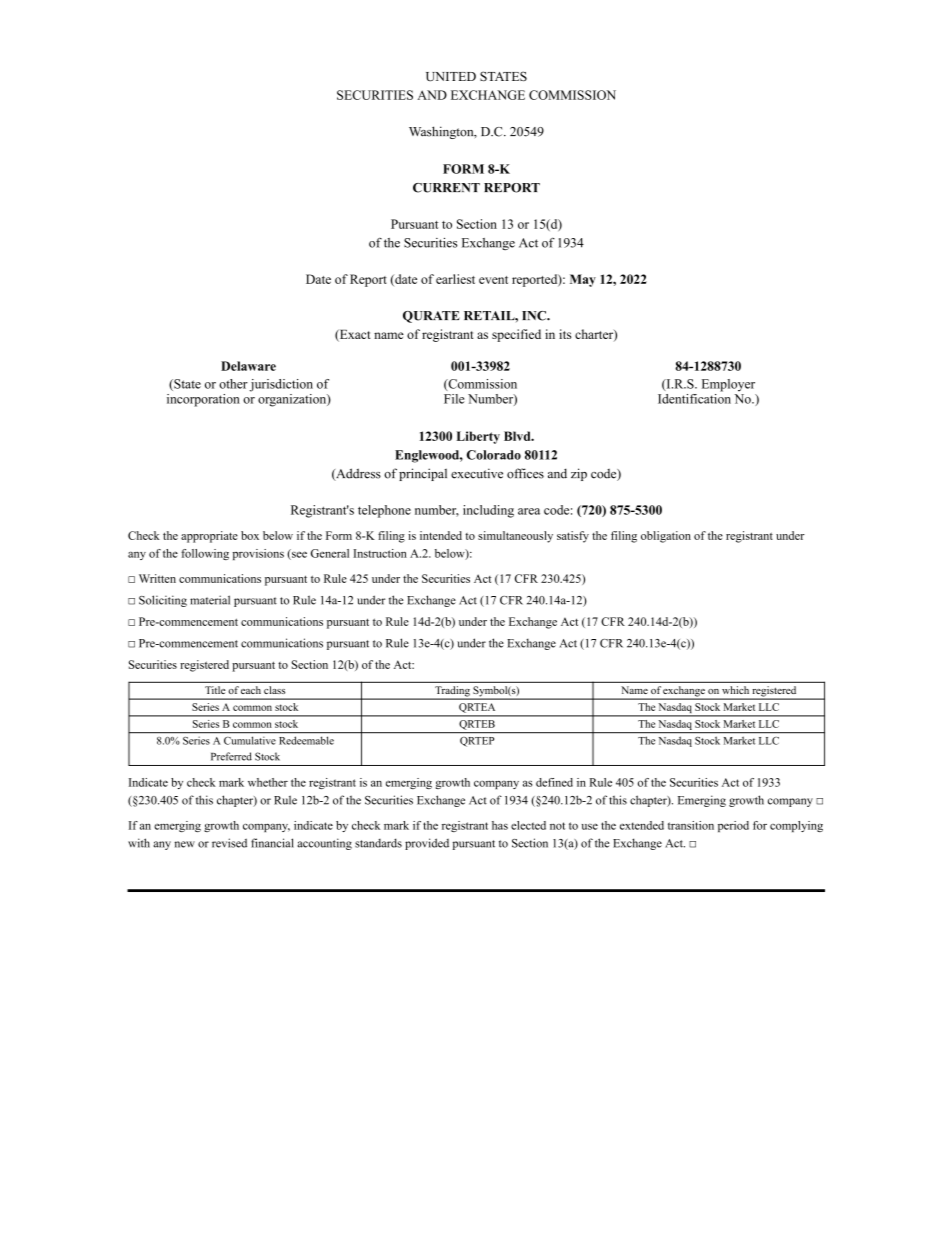 The height and width of the screenshot is (1233, 952). What do you see at coordinates (500, 825) in the screenshot?
I see `has` at bounding box center [500, 825].
